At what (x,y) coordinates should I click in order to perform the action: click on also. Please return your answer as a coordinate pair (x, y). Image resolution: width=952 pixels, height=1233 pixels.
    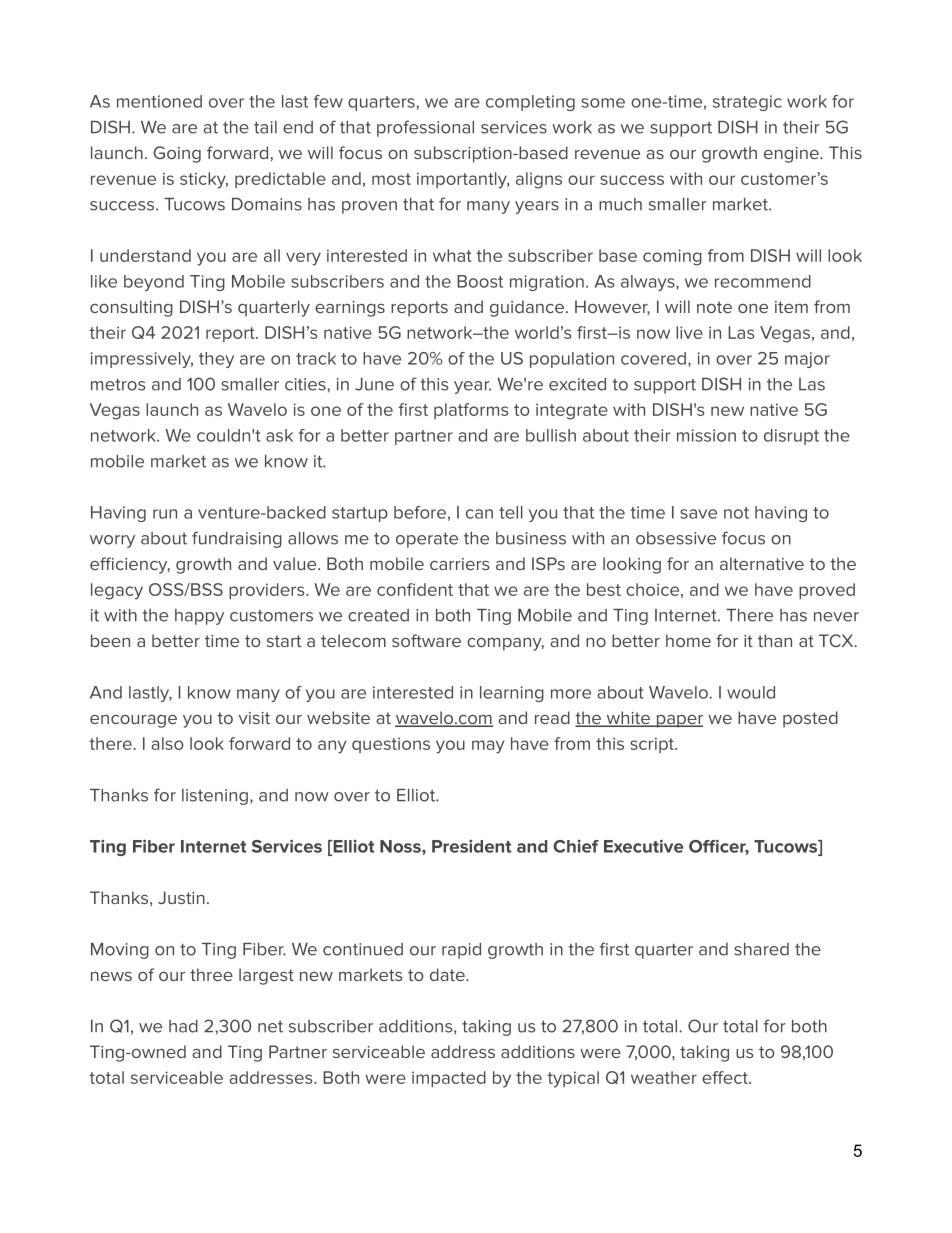
    Looking at the image, I should click on (167, 743).
